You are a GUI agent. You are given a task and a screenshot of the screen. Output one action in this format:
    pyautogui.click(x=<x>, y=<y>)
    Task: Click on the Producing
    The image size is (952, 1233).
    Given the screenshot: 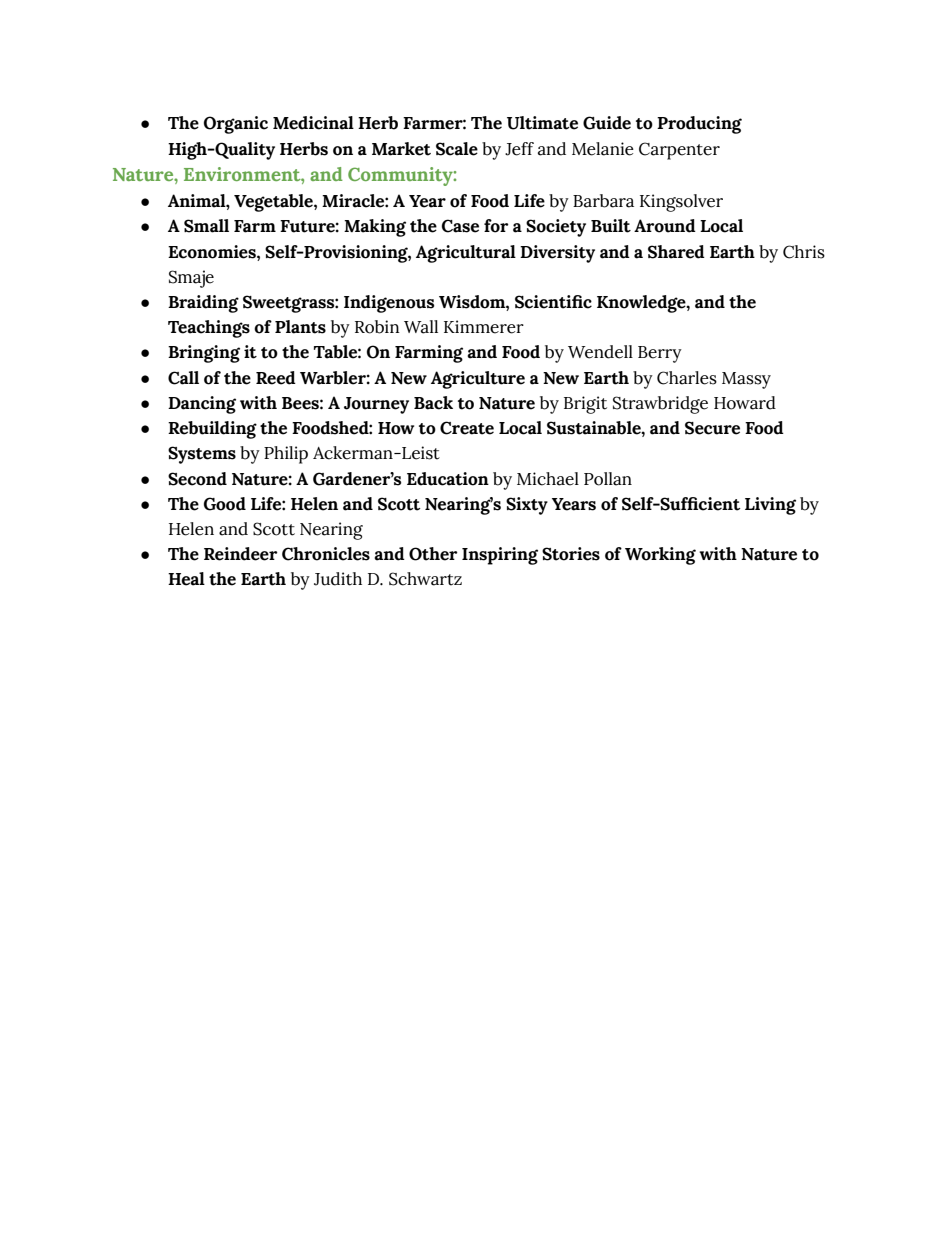 What is the action you would take?
    pyautogui.click(x=699, y=125)
